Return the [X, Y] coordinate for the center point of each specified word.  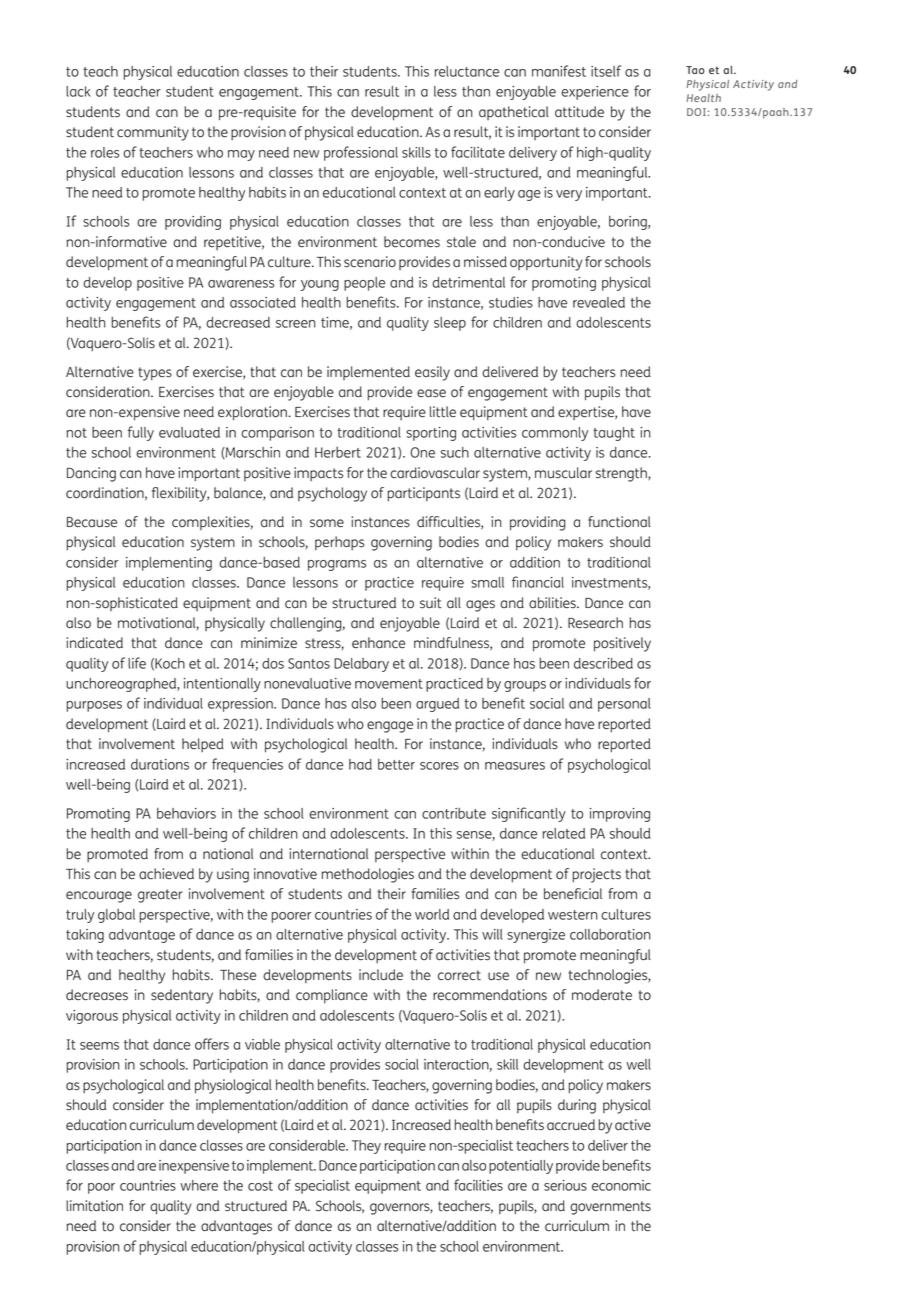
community [153, 133]
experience [595, 93]
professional [361, 153]
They [366, 1147]
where [199, 1185]
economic [621, 1185]
